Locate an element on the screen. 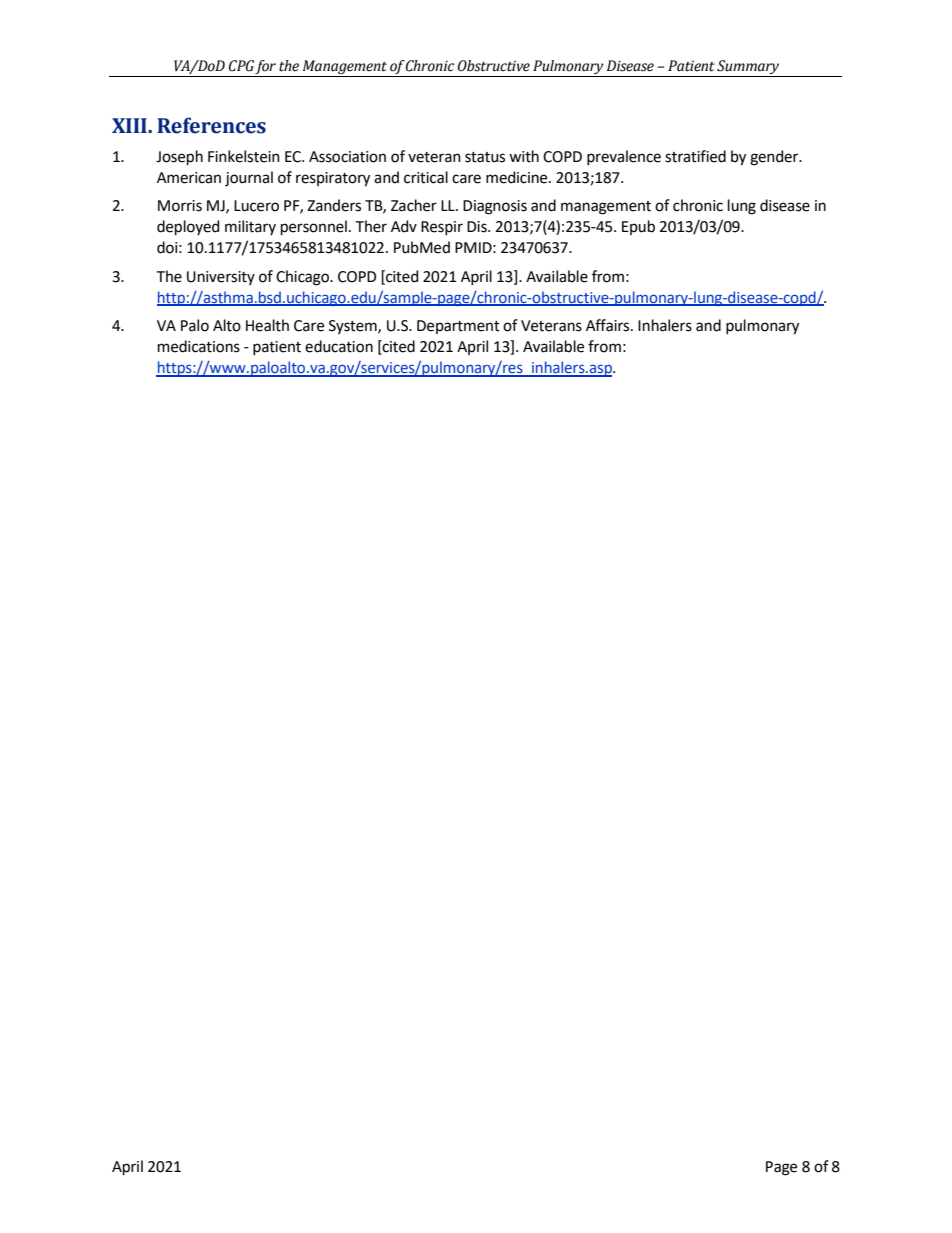 The width and height of the screenshot is (952, 1233). Adv is located at coordinates (404, 226).
